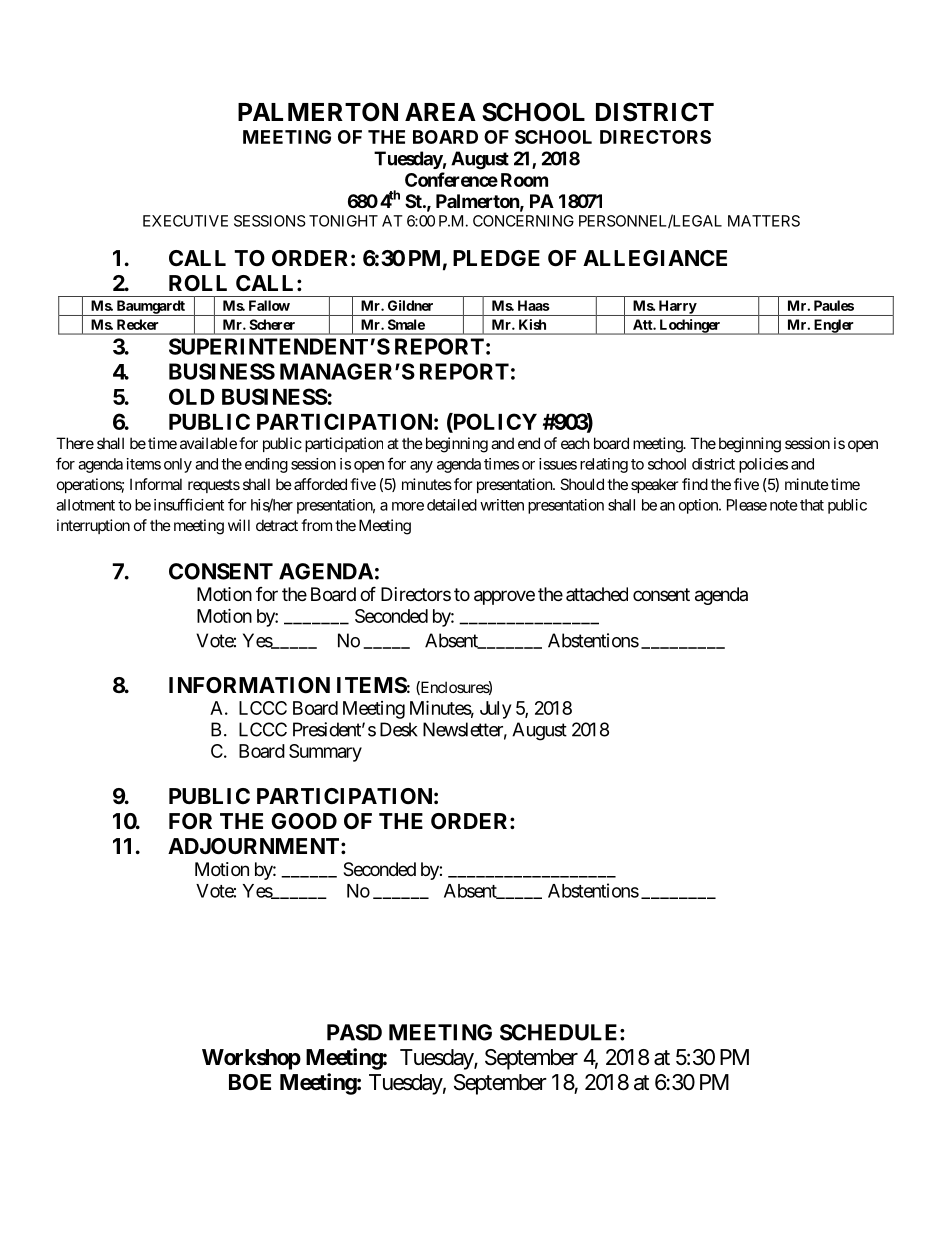 Image resolution: width=952 pixels, height=1233 pixels. What do you see at coordinates (495, 710) in the screenshot?
I see `July` at bounding box center [495, 710].
